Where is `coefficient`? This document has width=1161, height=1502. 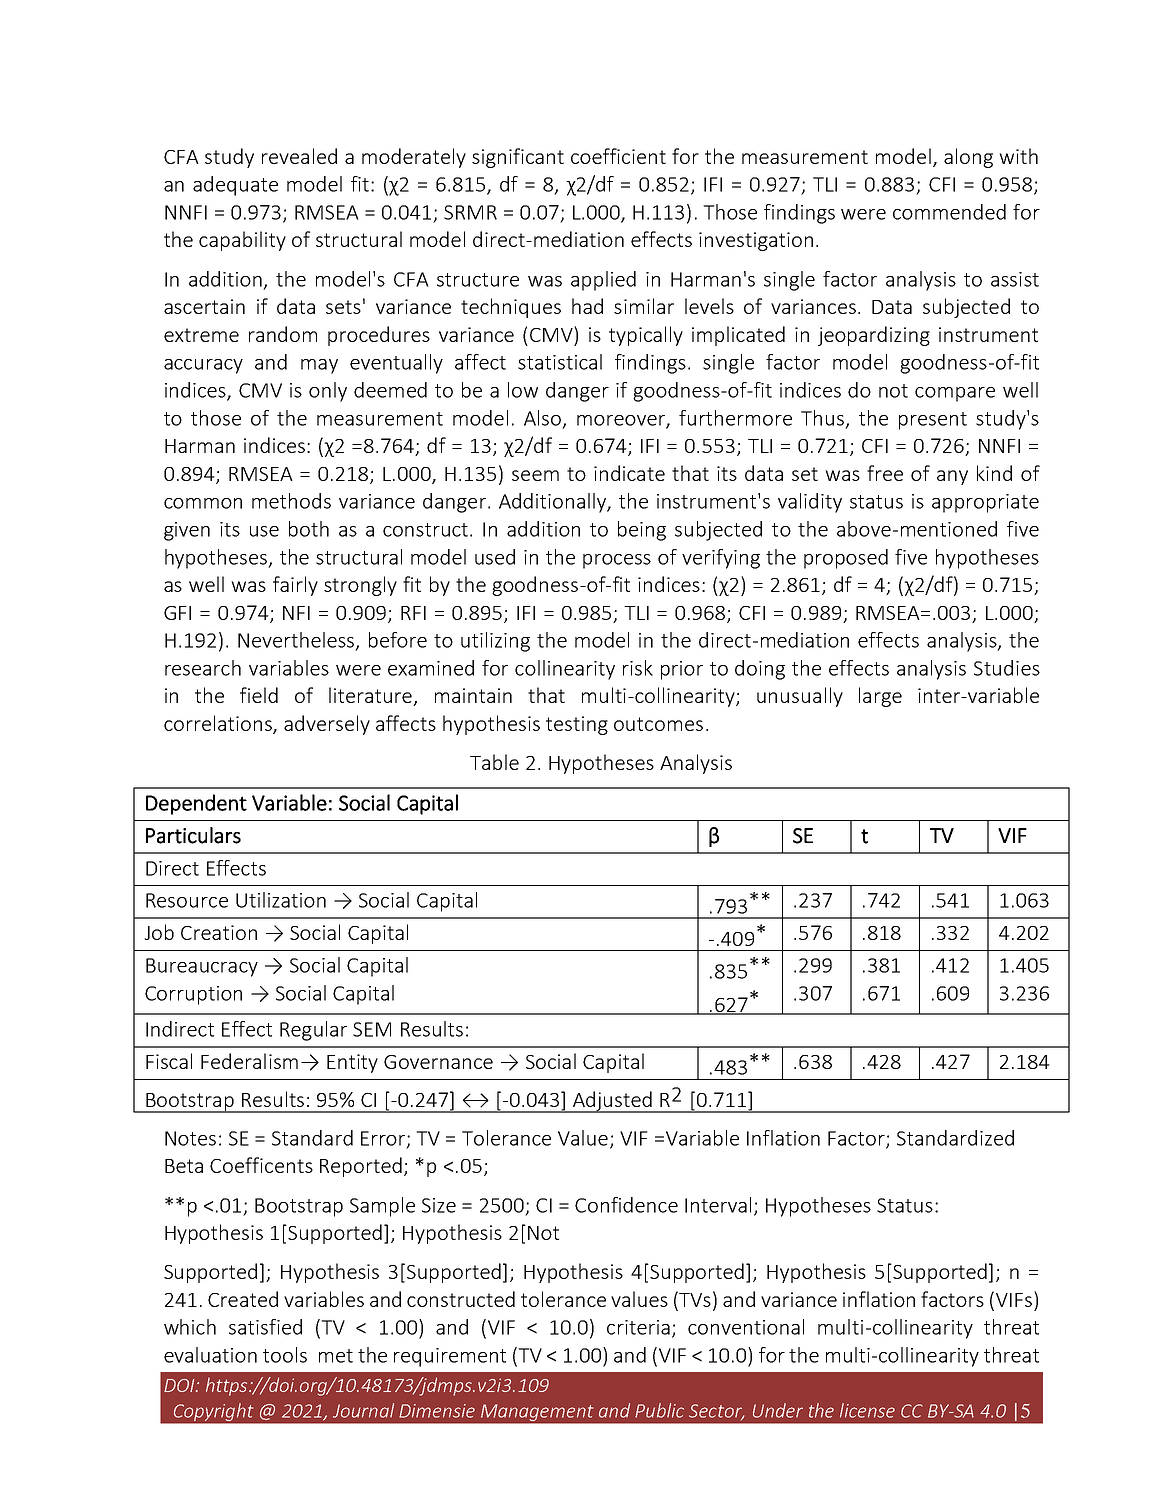 coefficient is located at coordinates (618, 156).
